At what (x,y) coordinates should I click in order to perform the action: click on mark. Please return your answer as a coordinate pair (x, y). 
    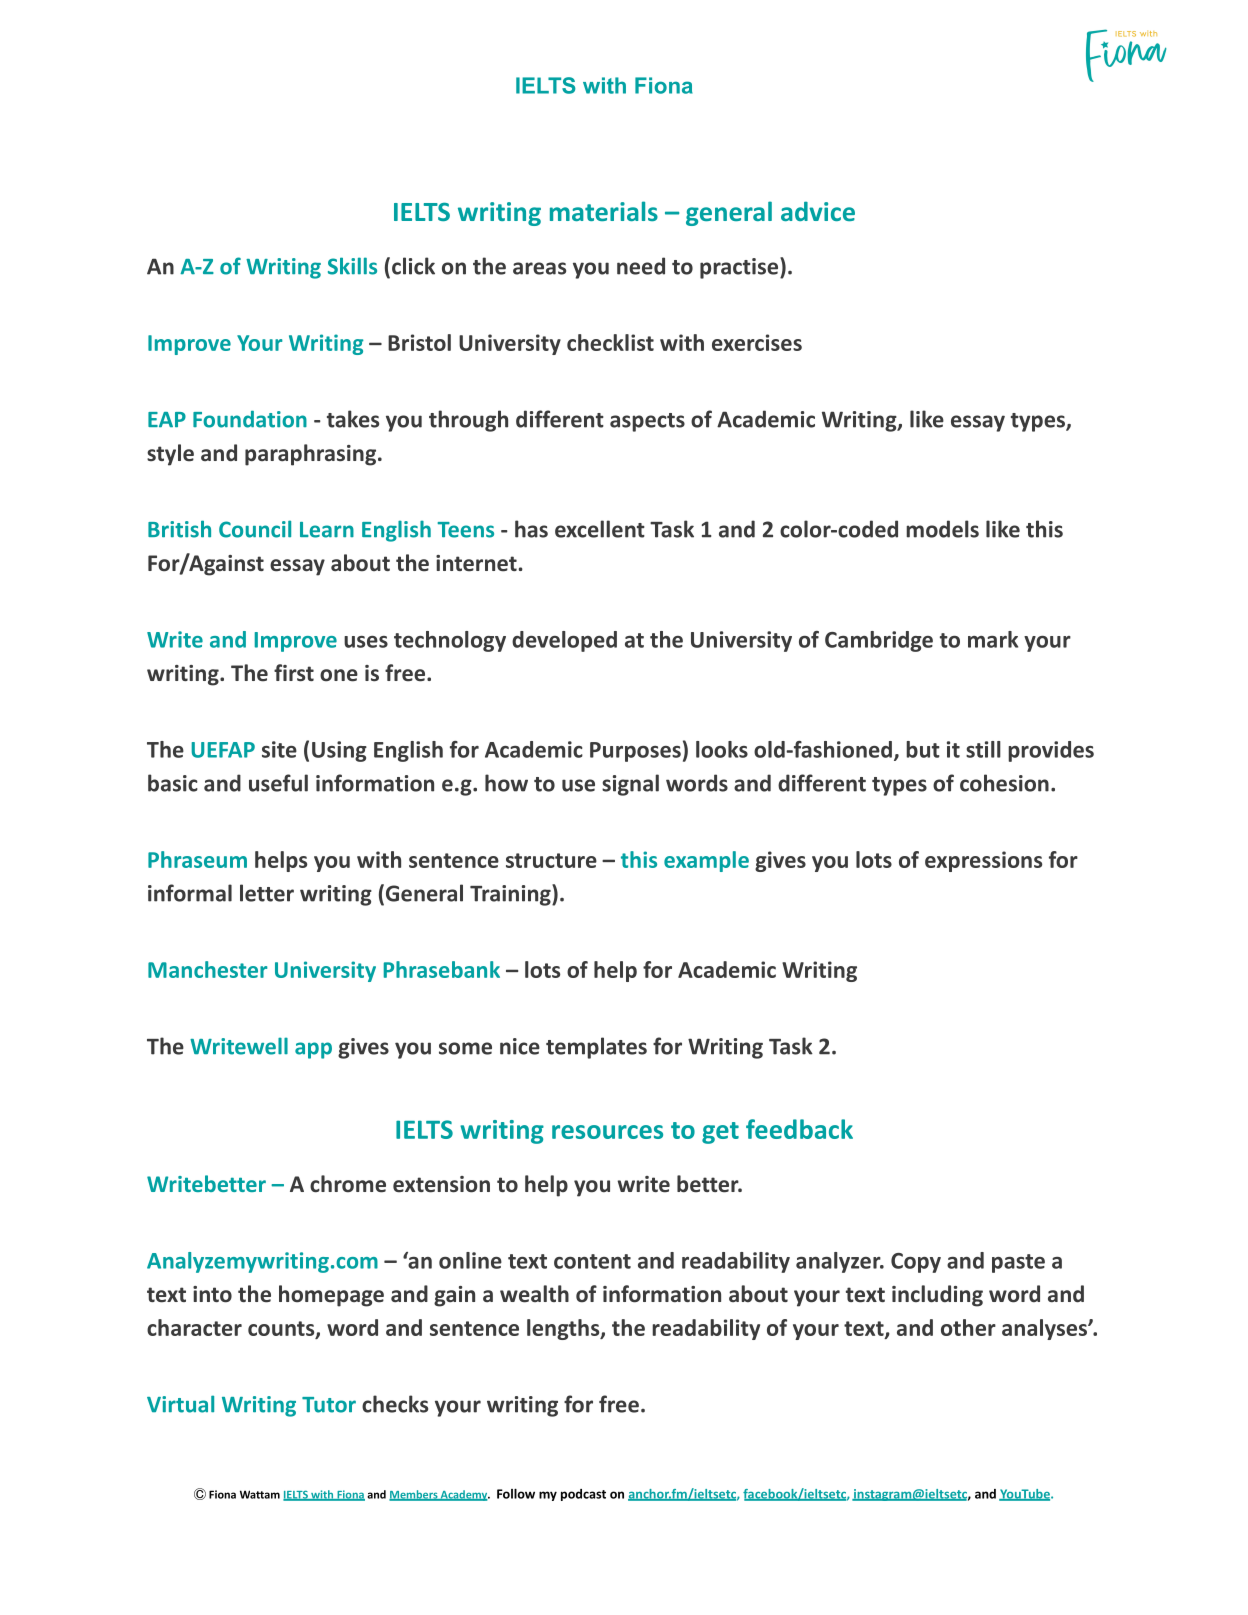
    Looking at the image, I should click on (993, 639).
